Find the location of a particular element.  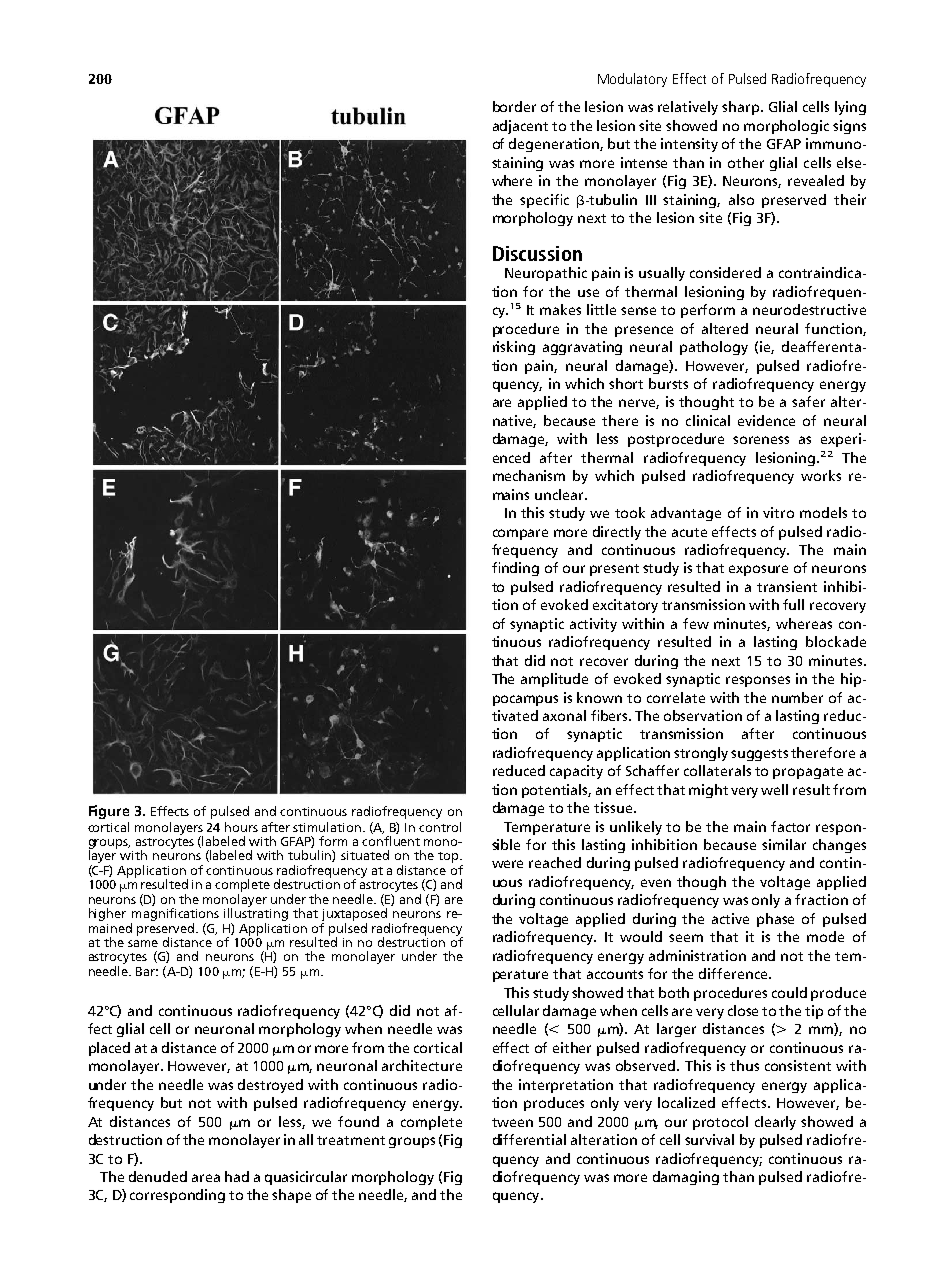

differential is located at coordinates (529, 1139).
